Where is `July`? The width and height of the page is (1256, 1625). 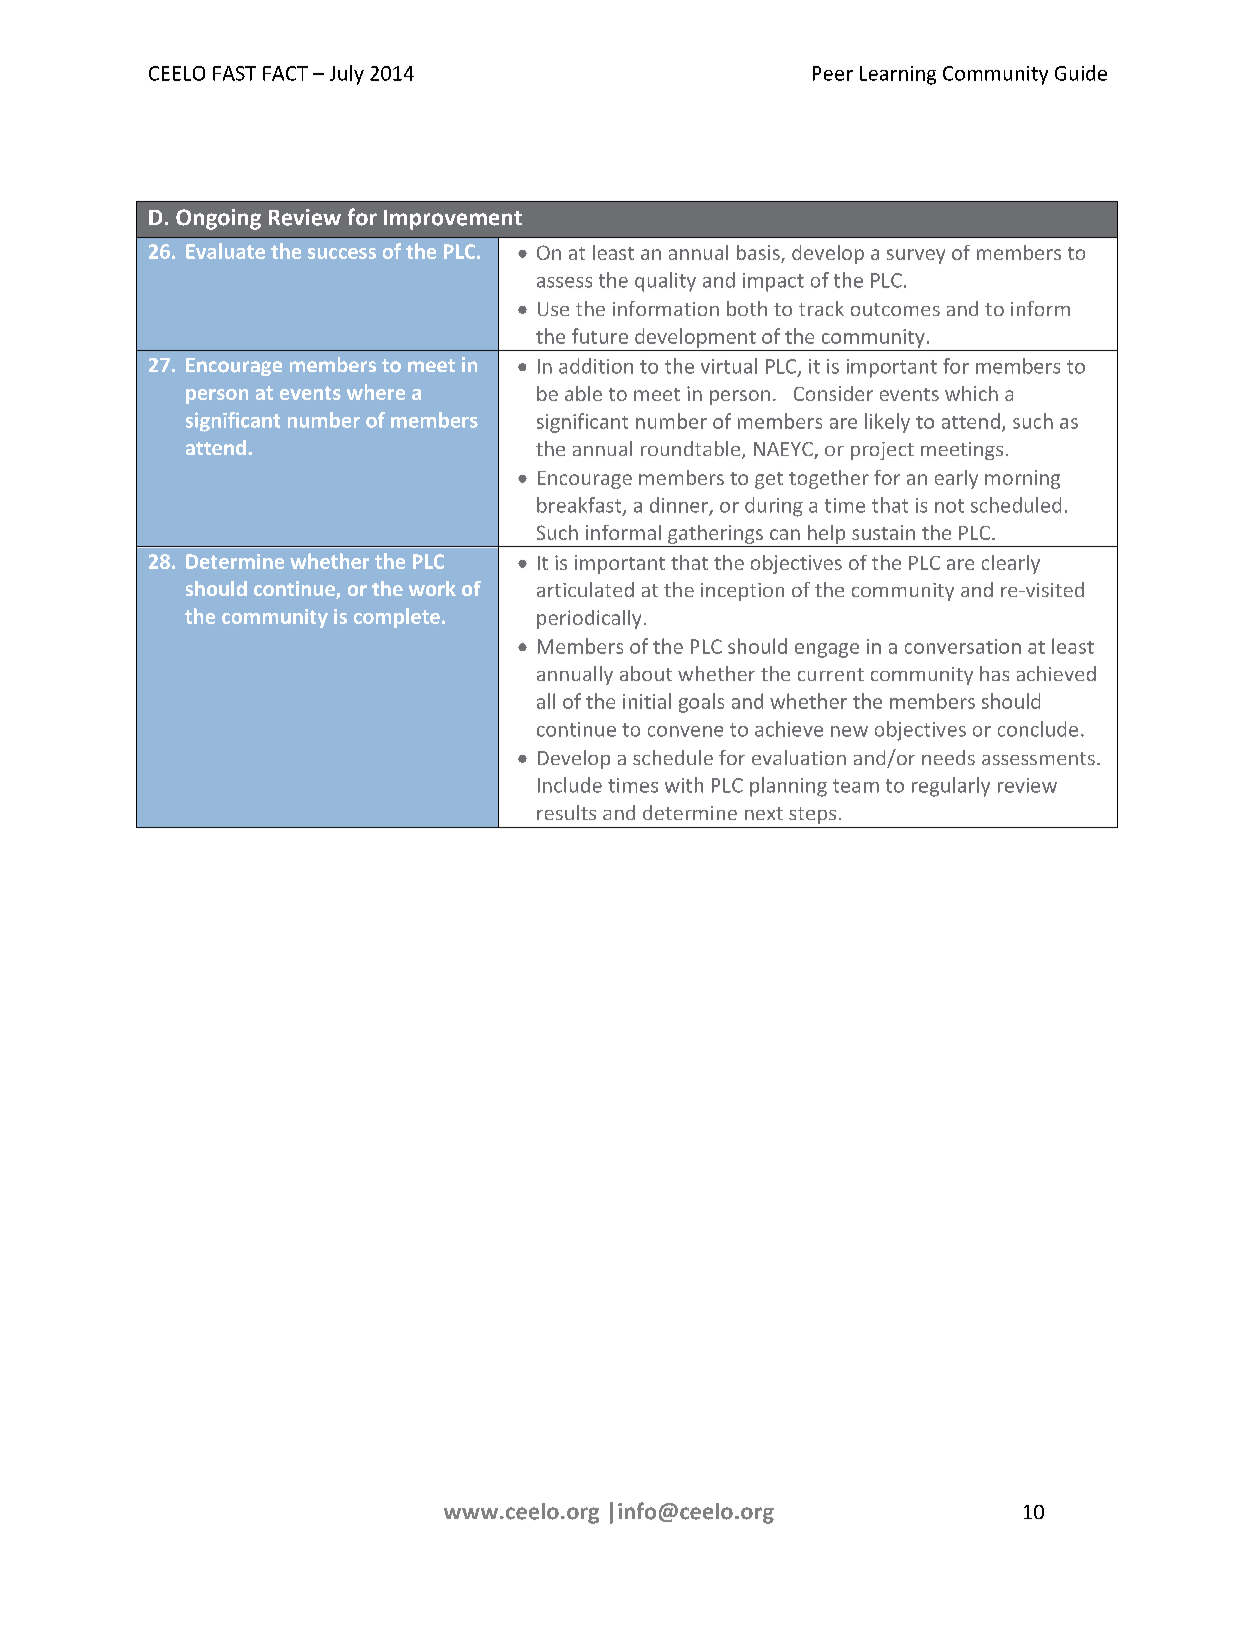 July is located at coordinates (347, 75).
